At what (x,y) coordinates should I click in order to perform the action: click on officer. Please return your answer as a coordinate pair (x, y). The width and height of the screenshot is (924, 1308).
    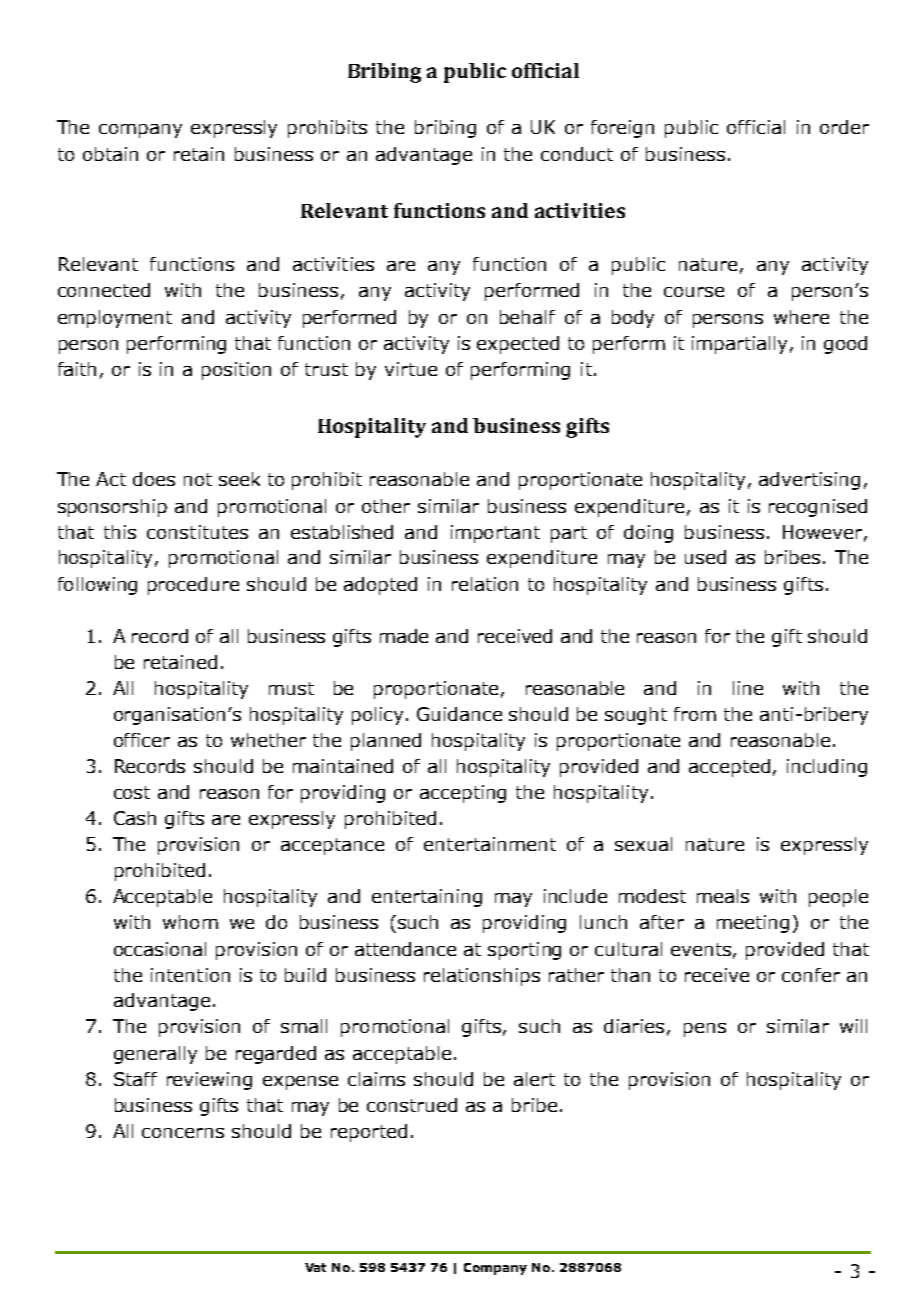
    Looking at the image, I should click on (142, 740).
